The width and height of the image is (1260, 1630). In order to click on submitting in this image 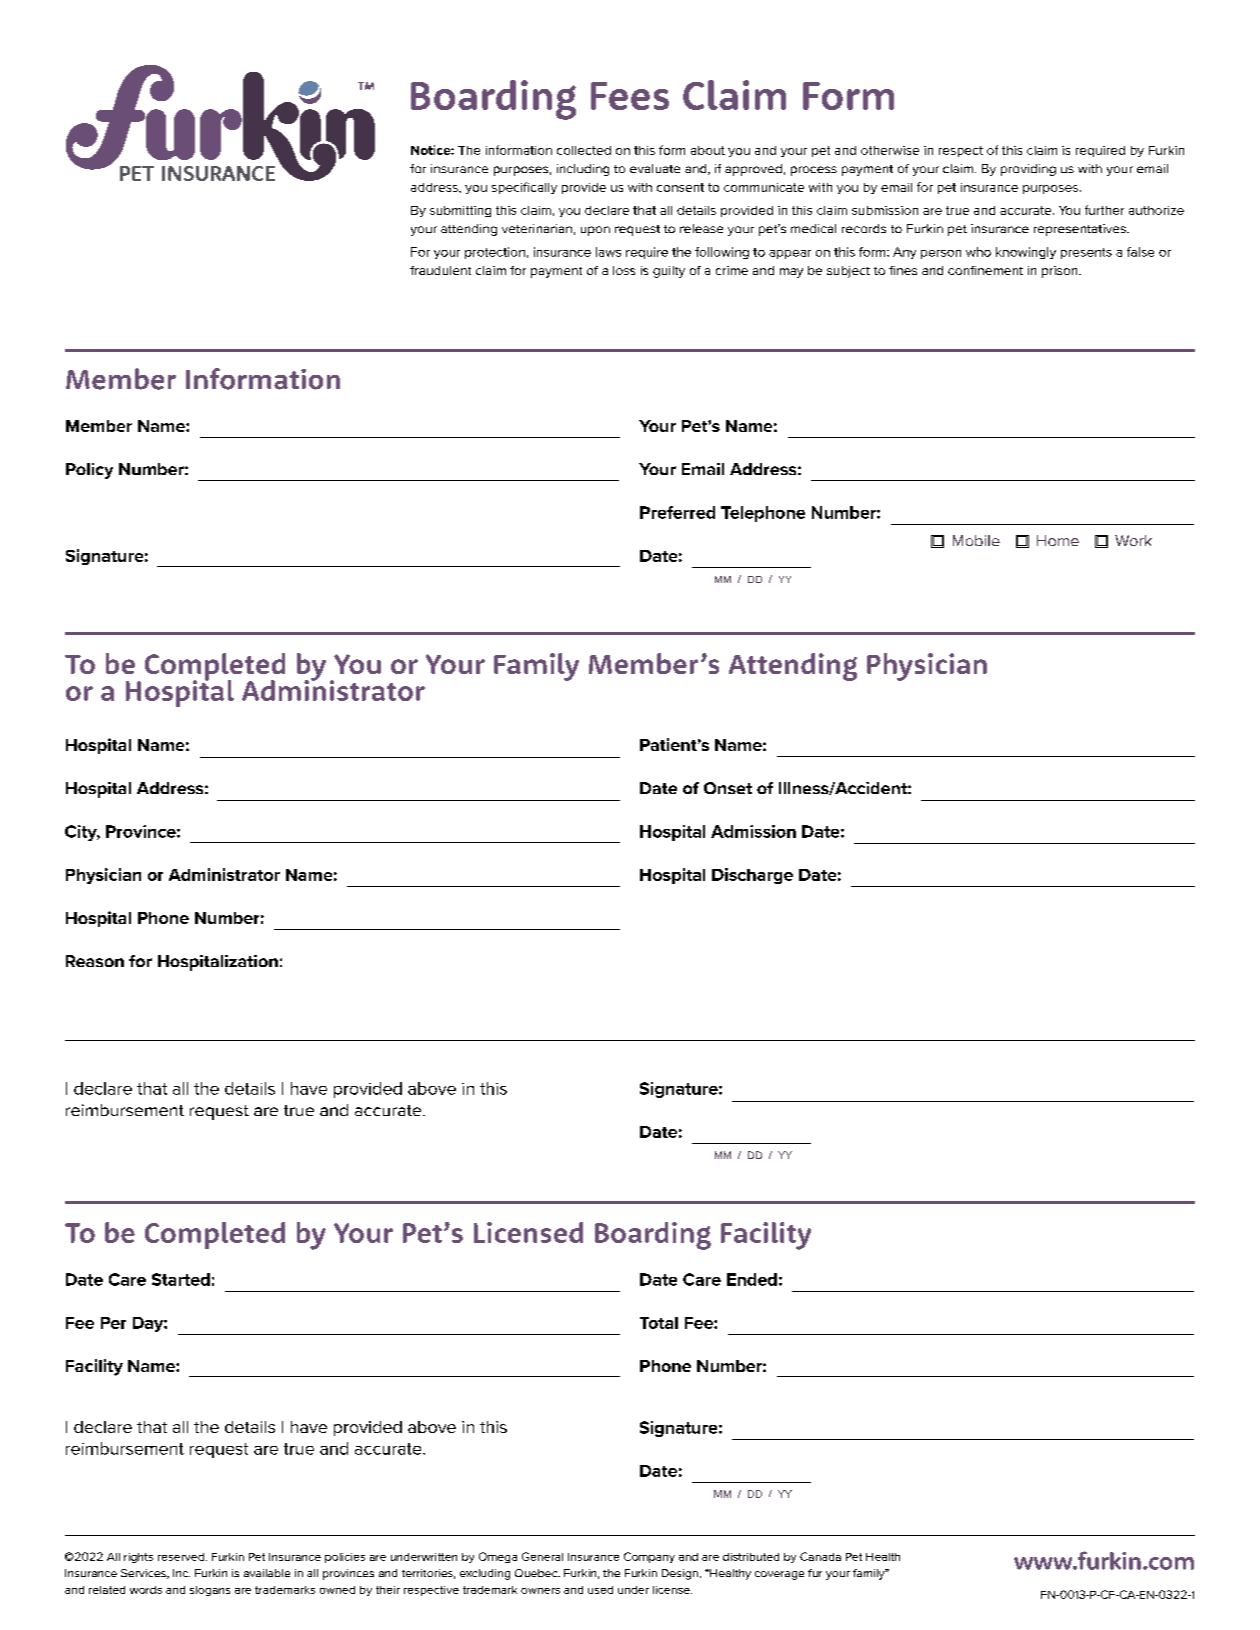, I will do `click(460, 211)`.
